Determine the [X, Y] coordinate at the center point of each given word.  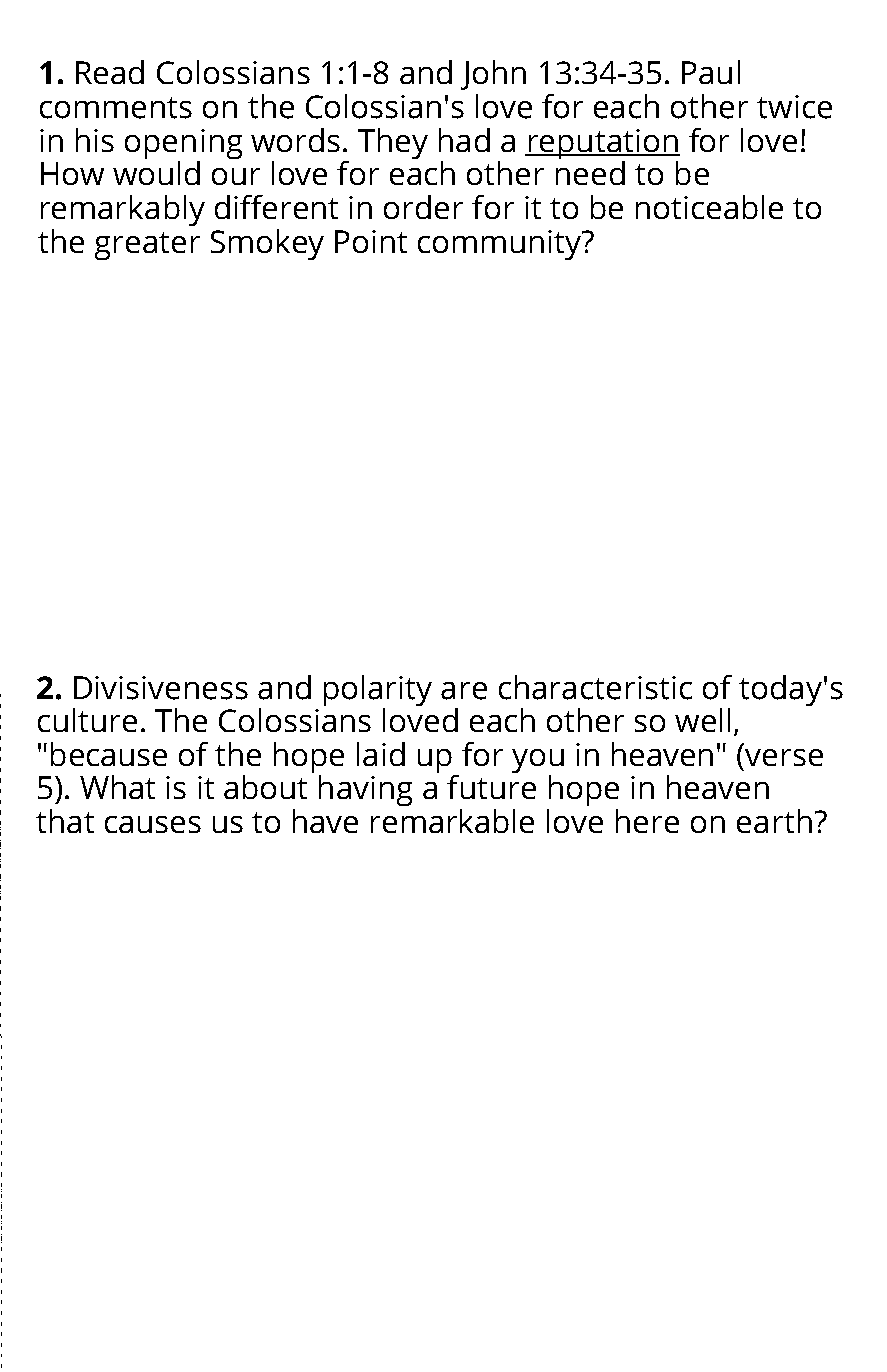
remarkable [452, 821]
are [464, 691]
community [501, 245]
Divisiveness [161, 688]
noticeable [709, 207]
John [493, 75]
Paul [711, 72]
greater [147, 246]
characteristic [595, 687]
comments [116, 108]
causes [153, 824]
